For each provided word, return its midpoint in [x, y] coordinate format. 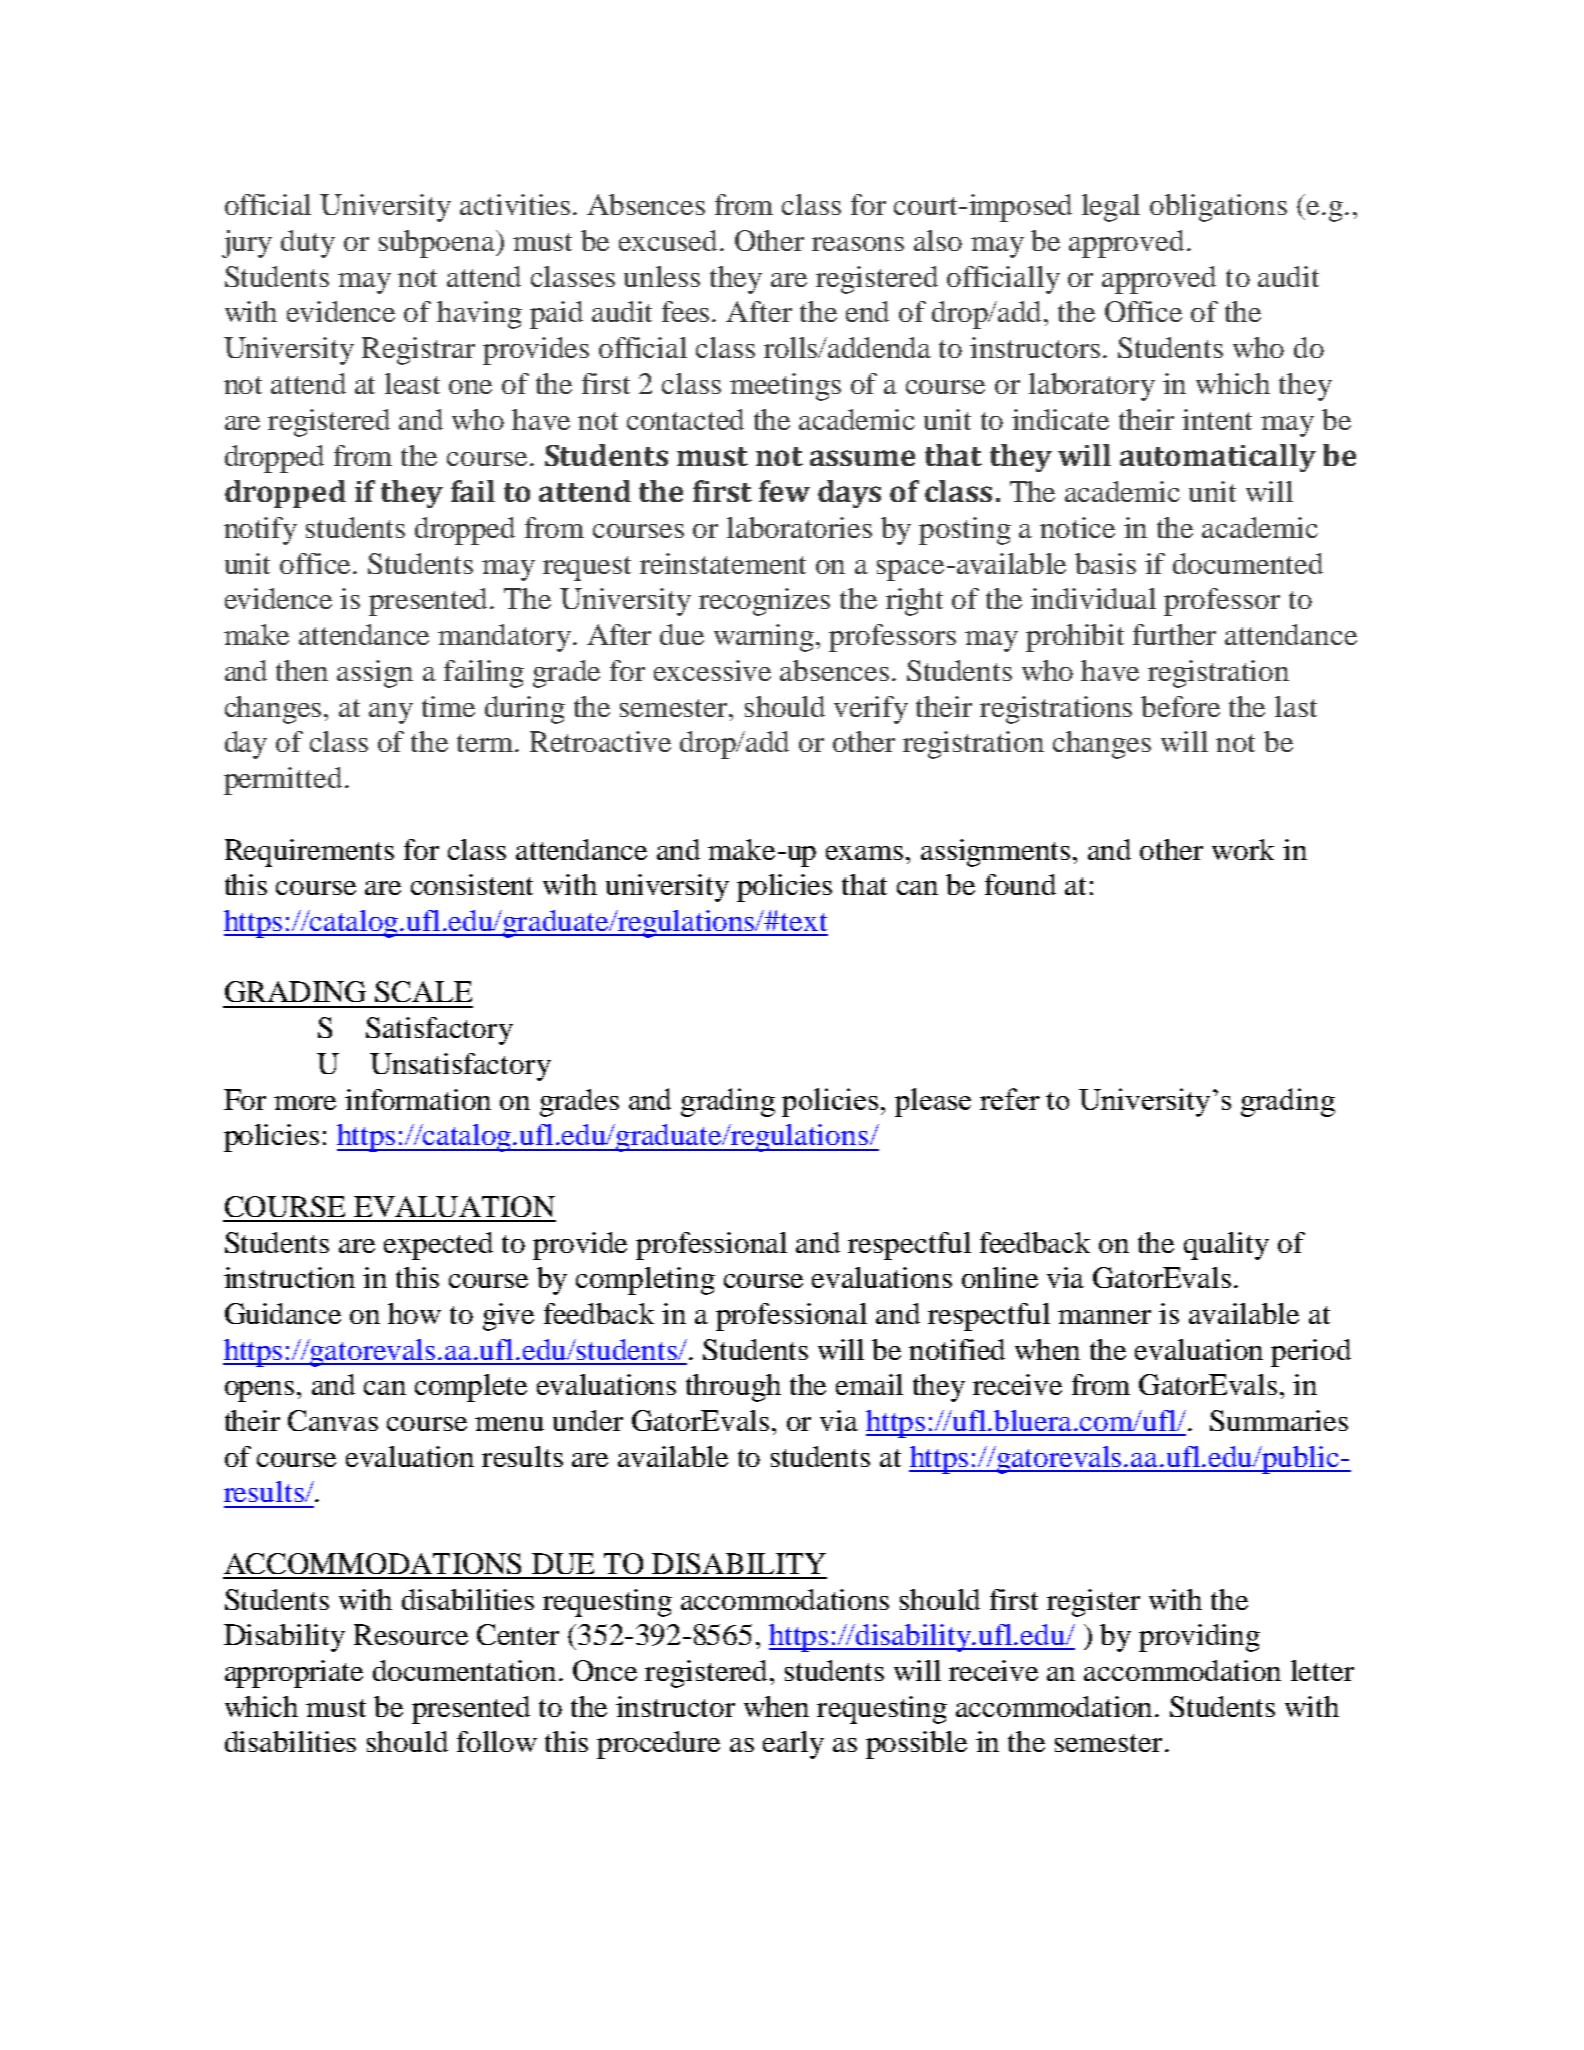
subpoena [438, 244]
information [418, 1099]
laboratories [799, 527]
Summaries [1279, 1420]
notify [260, 531]
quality [1226, 1246]
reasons [858, 244]
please [933, 1102]
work [1243, 849]
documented [1248, 563]
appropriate [294, 1674]
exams [864, 853]
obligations [1218, 208]
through [733, 1388]
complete [471, 1388]
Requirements [309, 853]
